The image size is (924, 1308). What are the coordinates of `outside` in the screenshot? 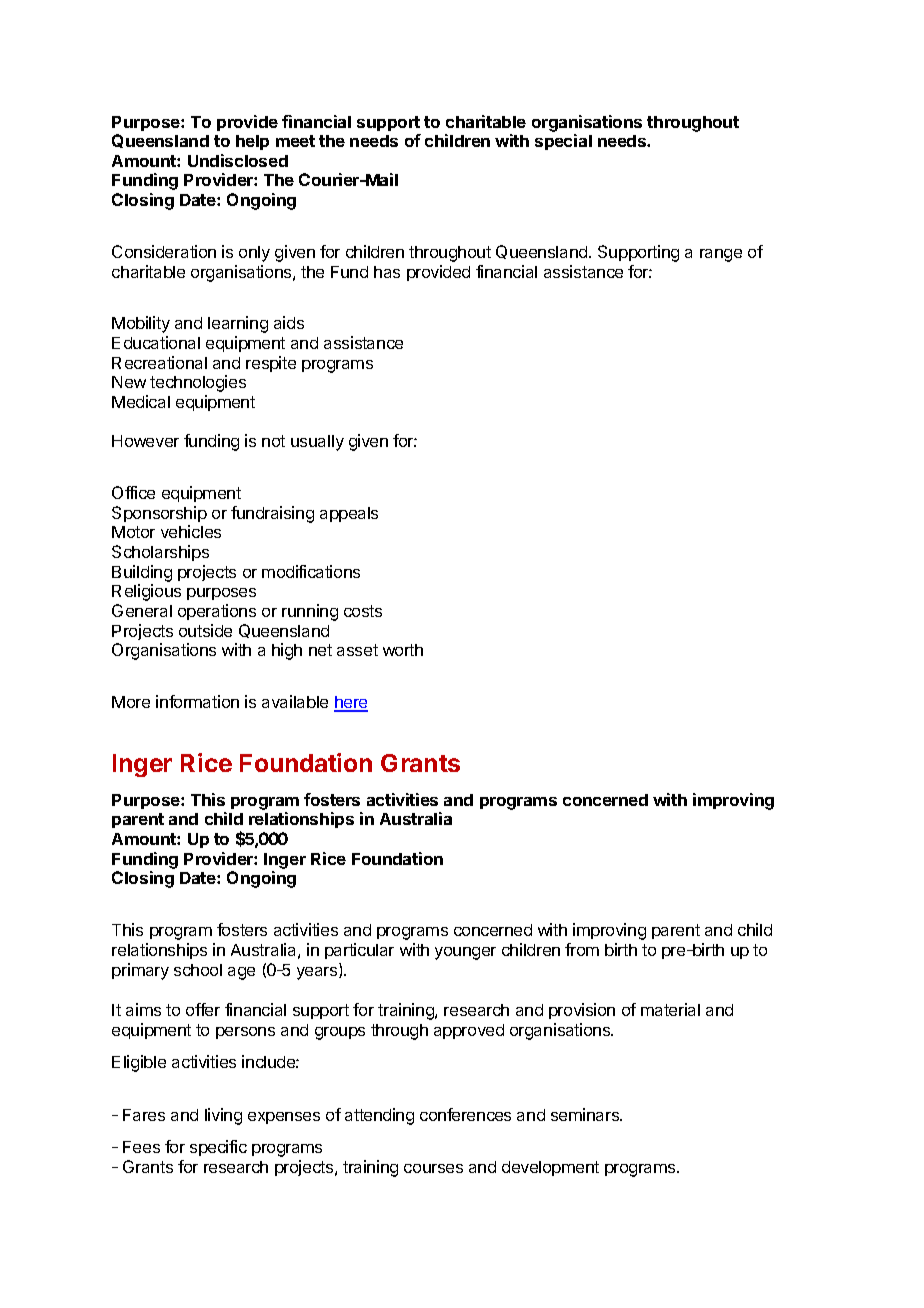 It's located at (205, 630).
